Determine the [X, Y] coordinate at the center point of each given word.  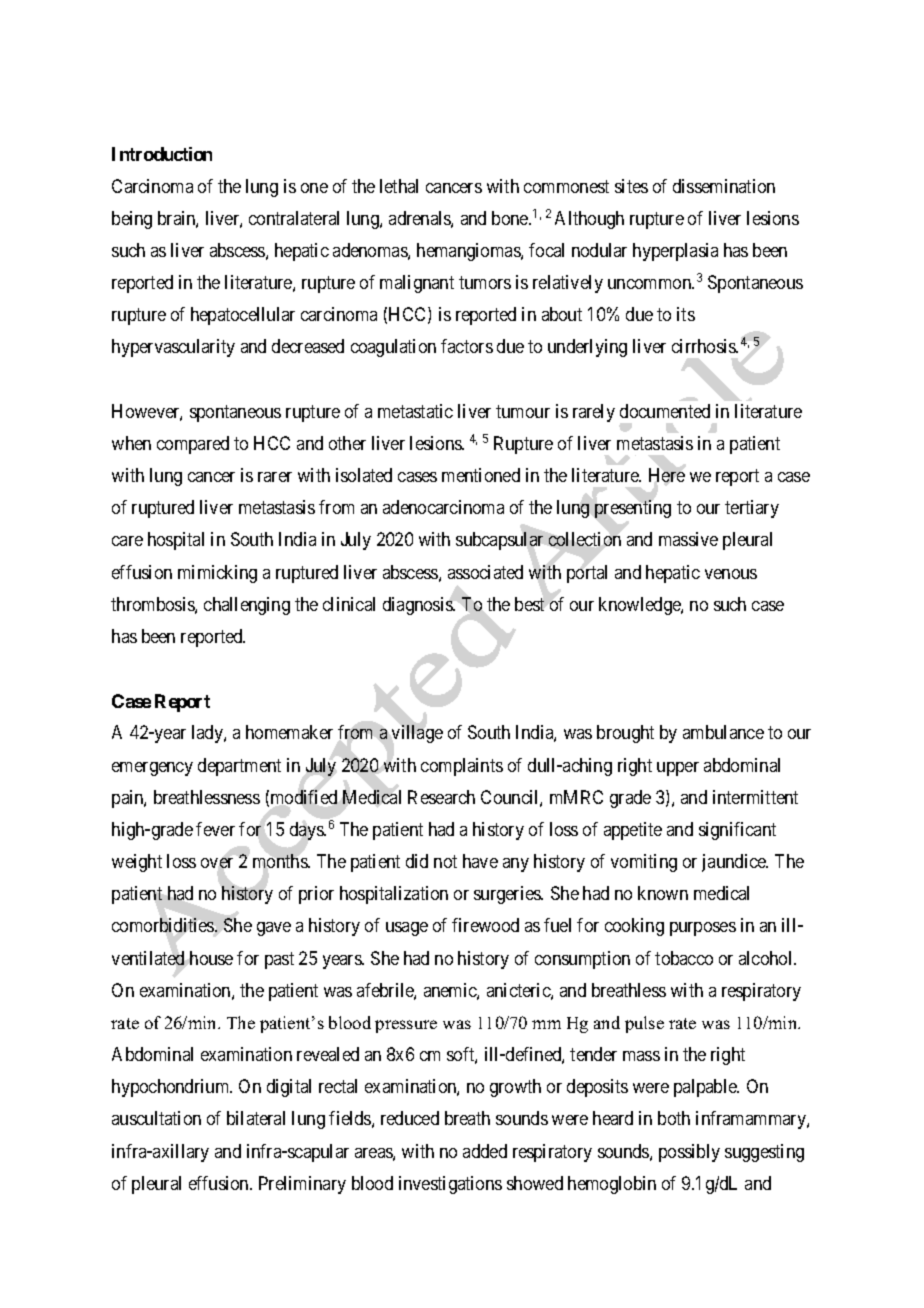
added [485, 1151]
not [445, 861]
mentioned [481, 475]
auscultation [156, 1118]
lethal [399, 186]
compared [193, 445]
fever [215, 829]
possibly [689, 1153]
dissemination [724, 186]
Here [667, 475]
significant [737, 831]
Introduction [162, 154]
